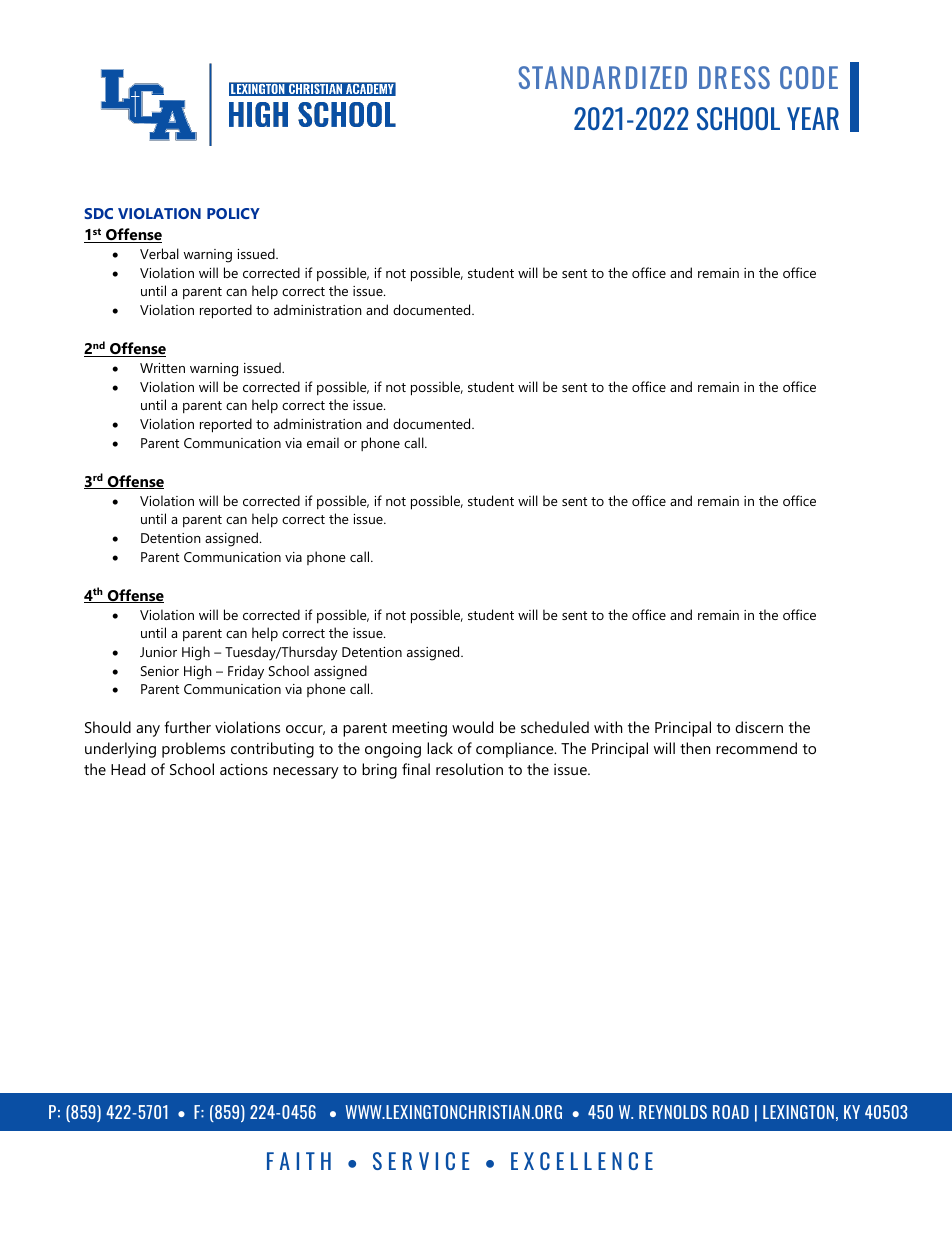 The width and height of the screenshot is (952, 1233). I want to click on Junior, so click(158, 652).
